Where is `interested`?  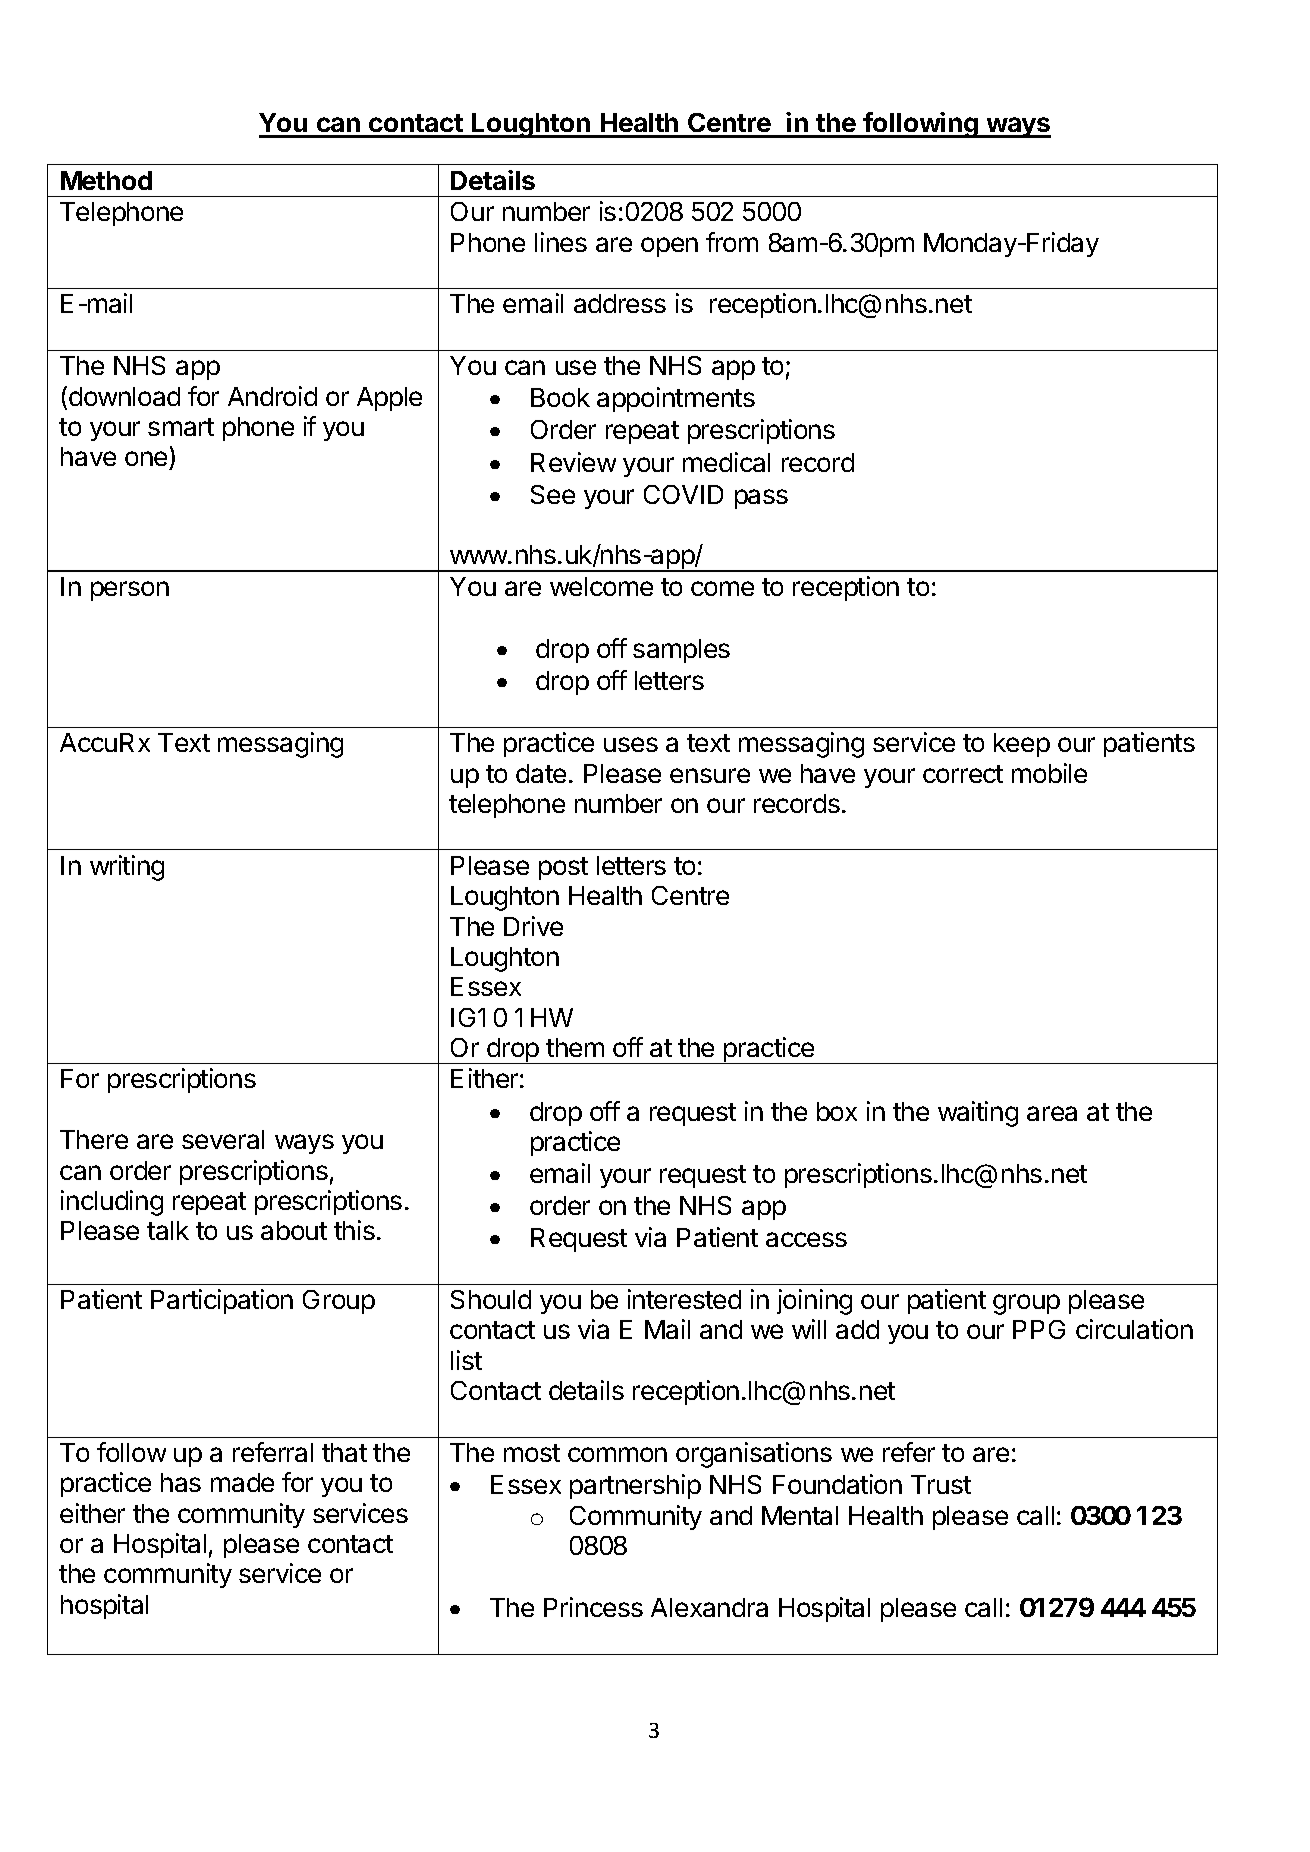
interested is located at coordinates (684, 1299).
